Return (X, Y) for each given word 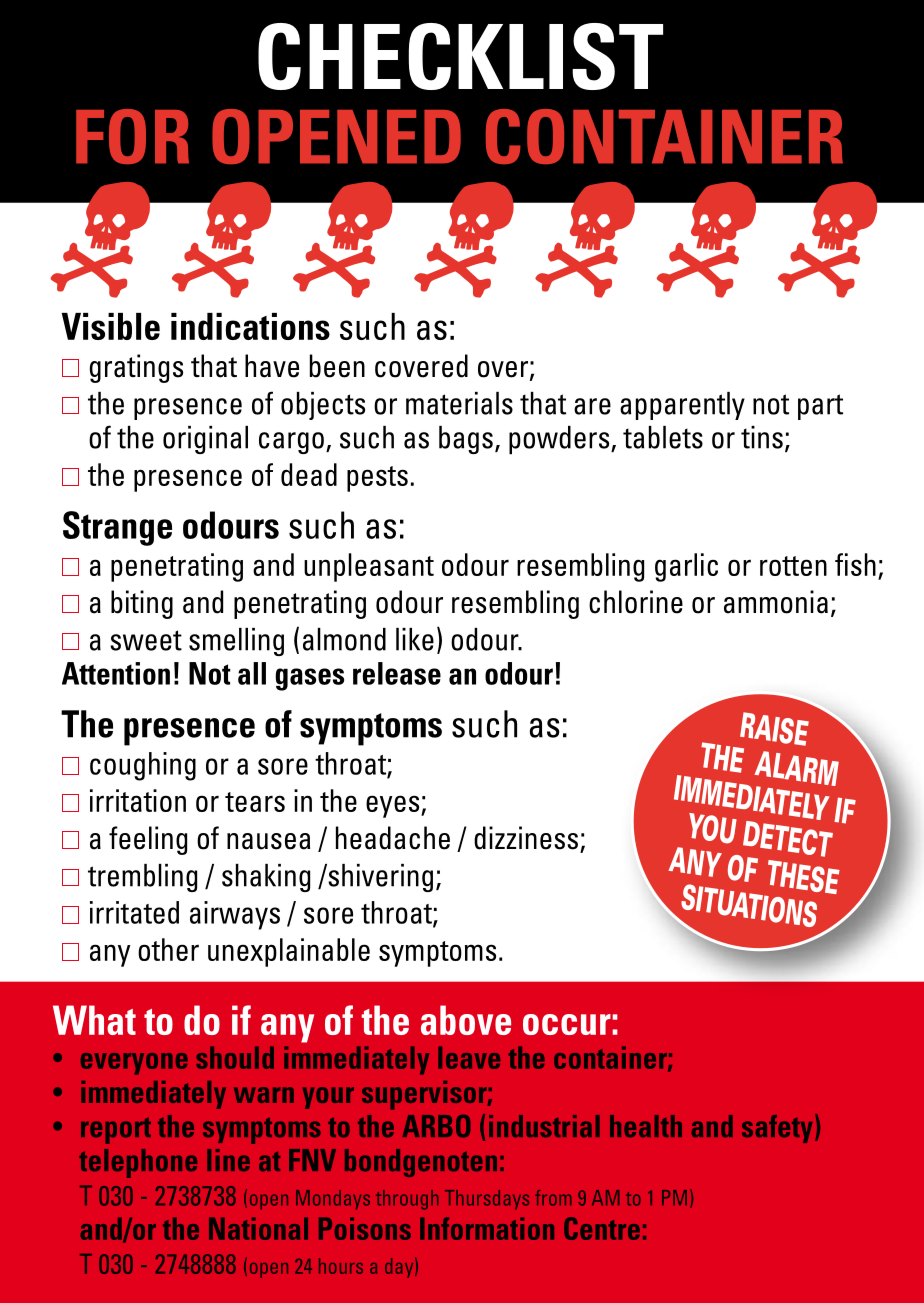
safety (777, 1129)
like (415, 639)
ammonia (776, 602)
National (258, 1228)
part (820, 407)
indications (250, 326)
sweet (146, 640)
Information (487, 1228)
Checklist (460, 56)
